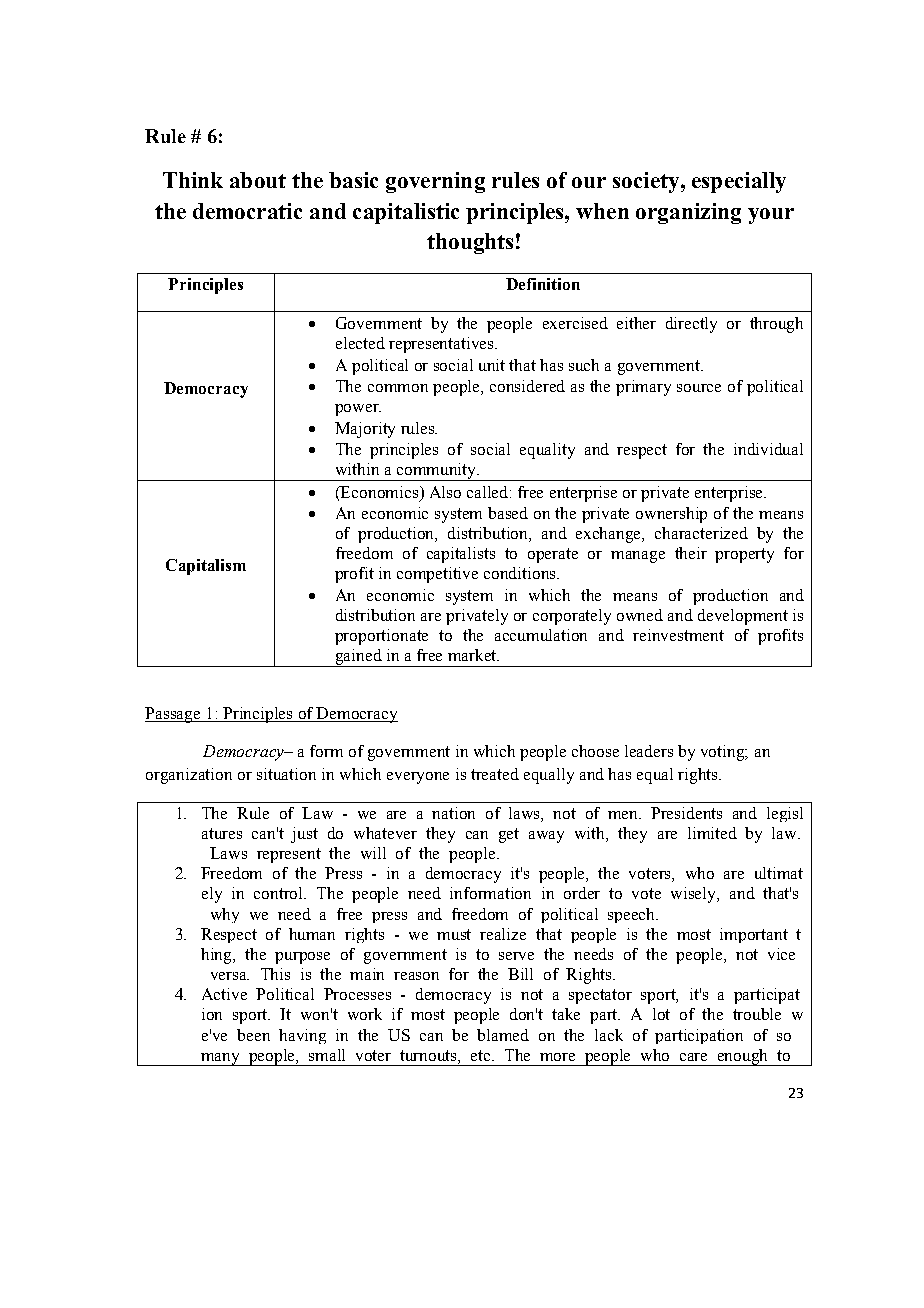  What do you see at coordinates (253, 1035) in the document?
I see `been` at bounding box center [253, 1035].
